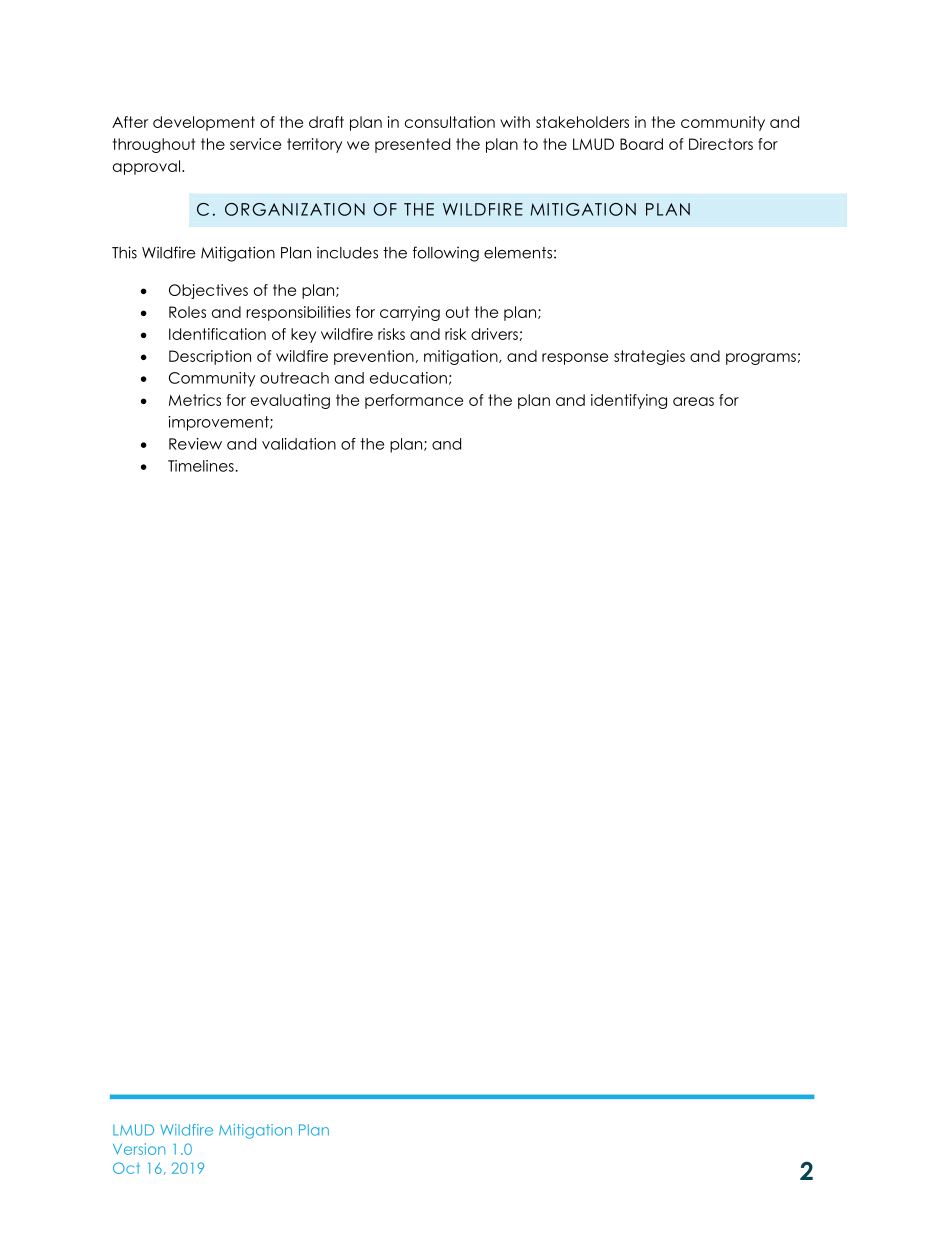 This screenshot has height=1233, width=952. Describe the element at coordinates (195, 444) in the screenshot. I see `Review` at that location.
